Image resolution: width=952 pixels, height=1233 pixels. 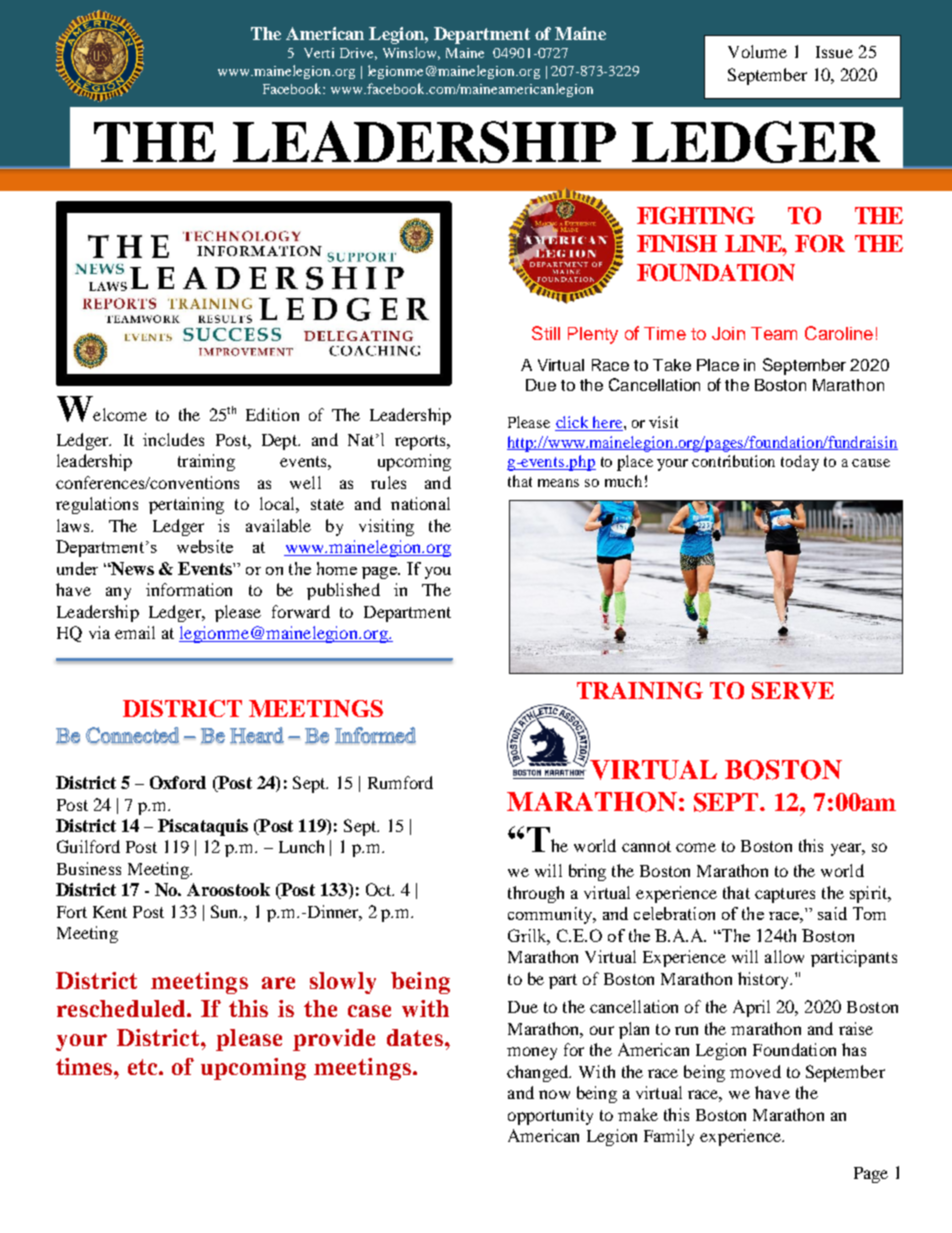 I want to click on Team, so click(x=774, y=333).
